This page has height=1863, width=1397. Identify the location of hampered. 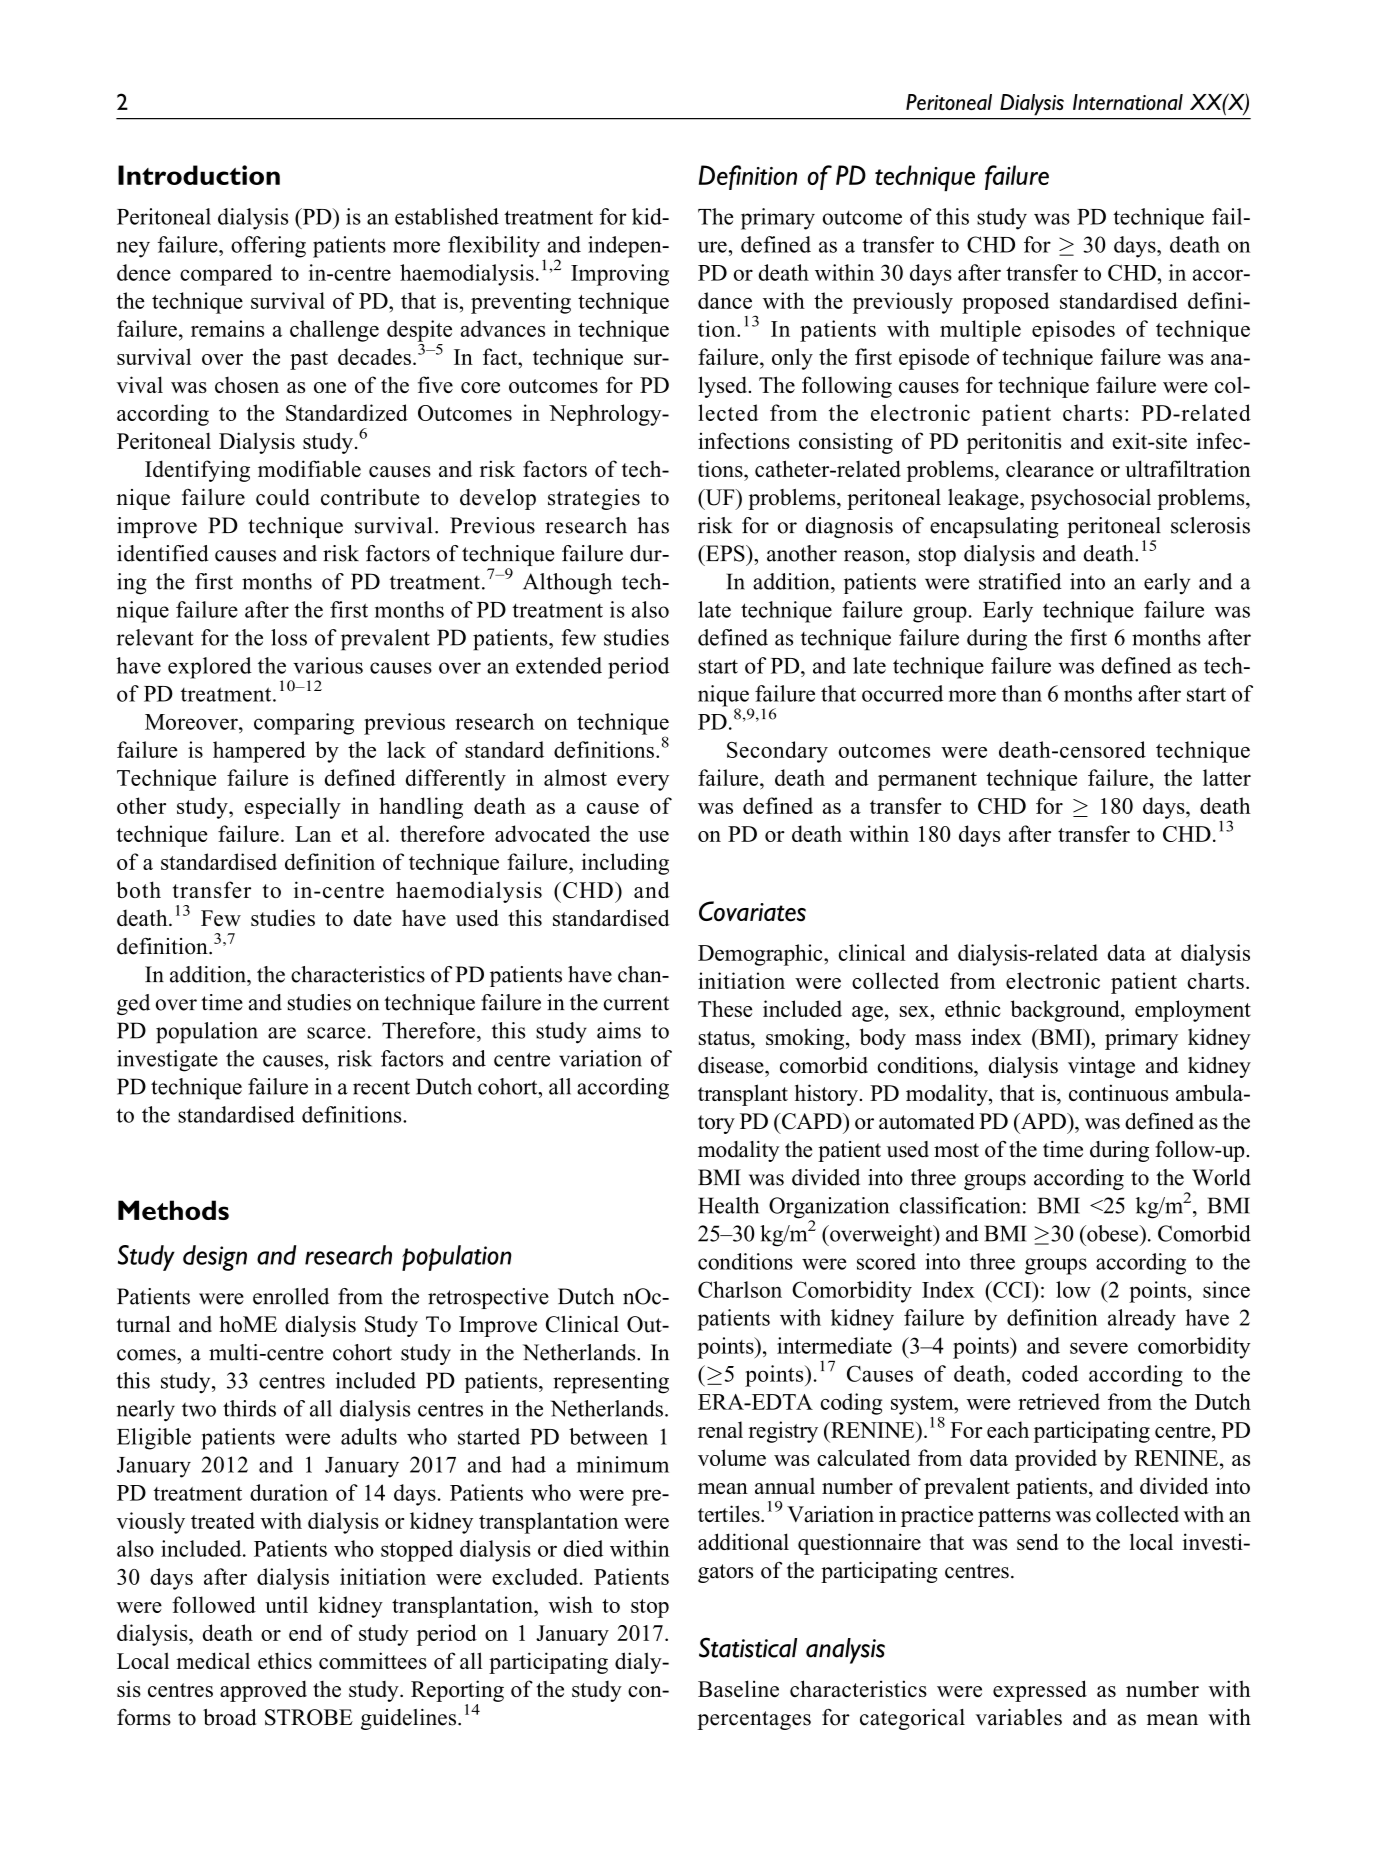
(259, 752).
